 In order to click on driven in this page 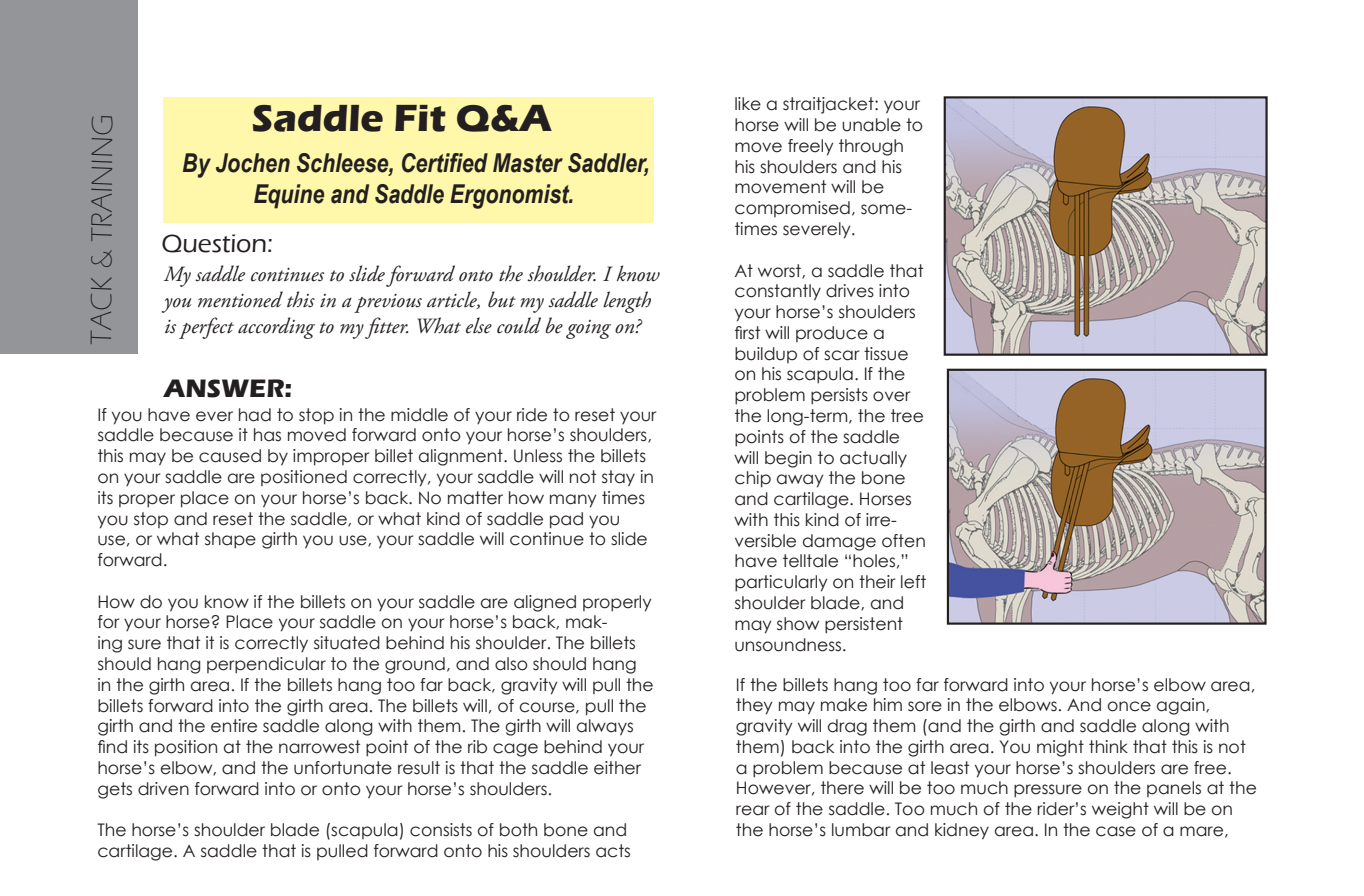, I will do `click(163, 789)`.
